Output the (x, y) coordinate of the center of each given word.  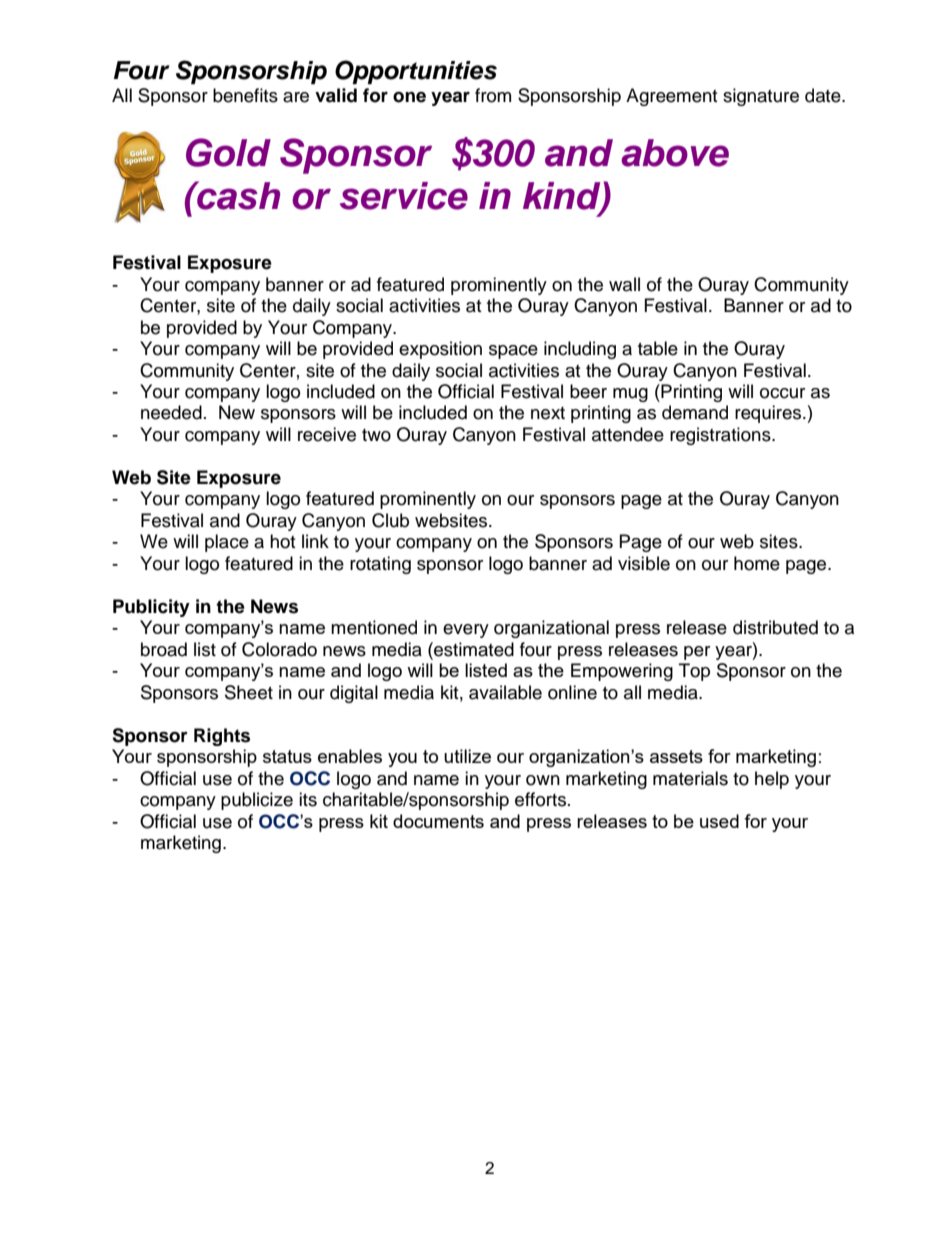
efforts (542, 799)
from (493, 95)
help (772, 780)
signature (761, 97)
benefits (245, 95)
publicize (257, 801)
